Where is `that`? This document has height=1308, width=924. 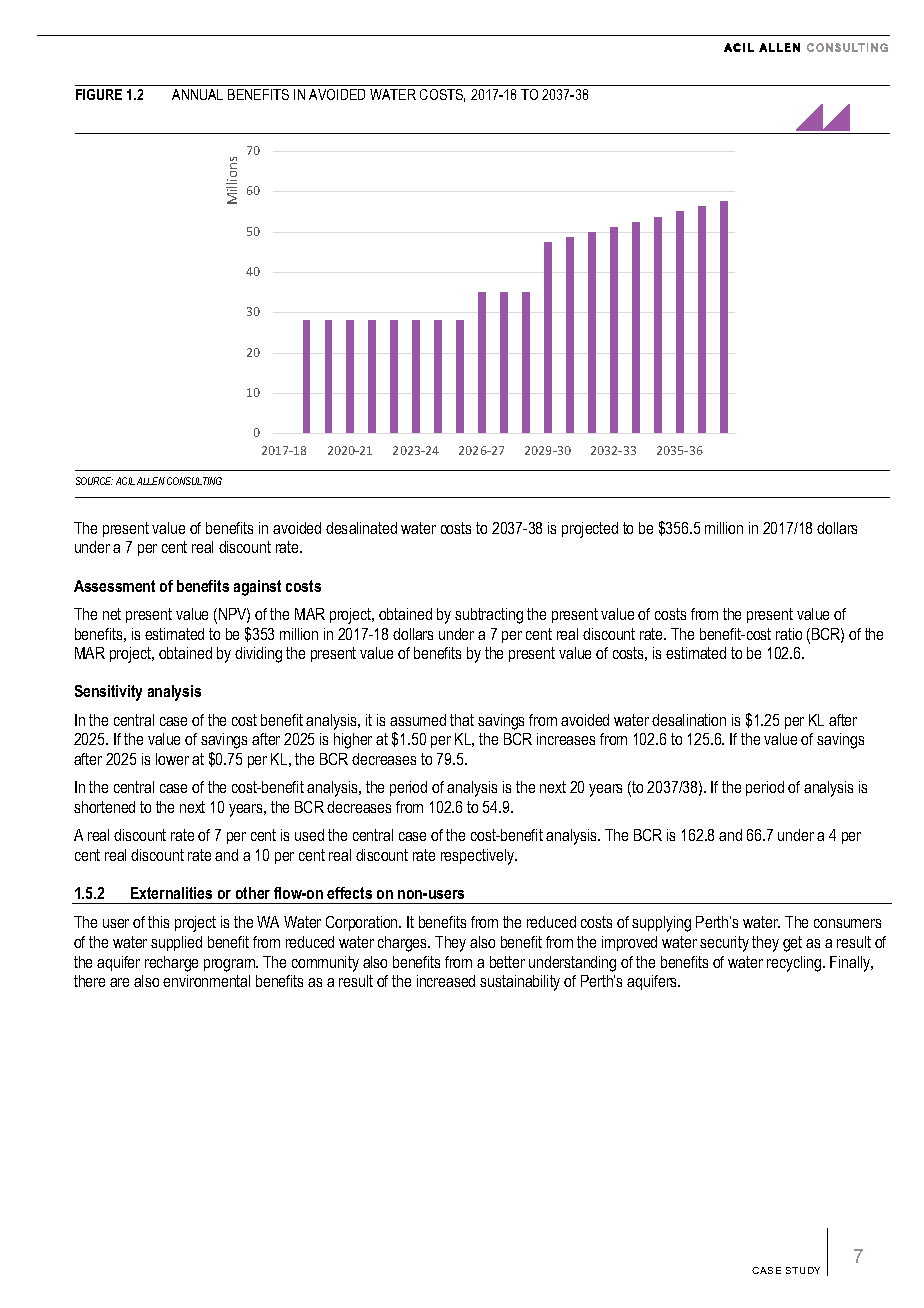
that is located at coordinates (462, 720).
